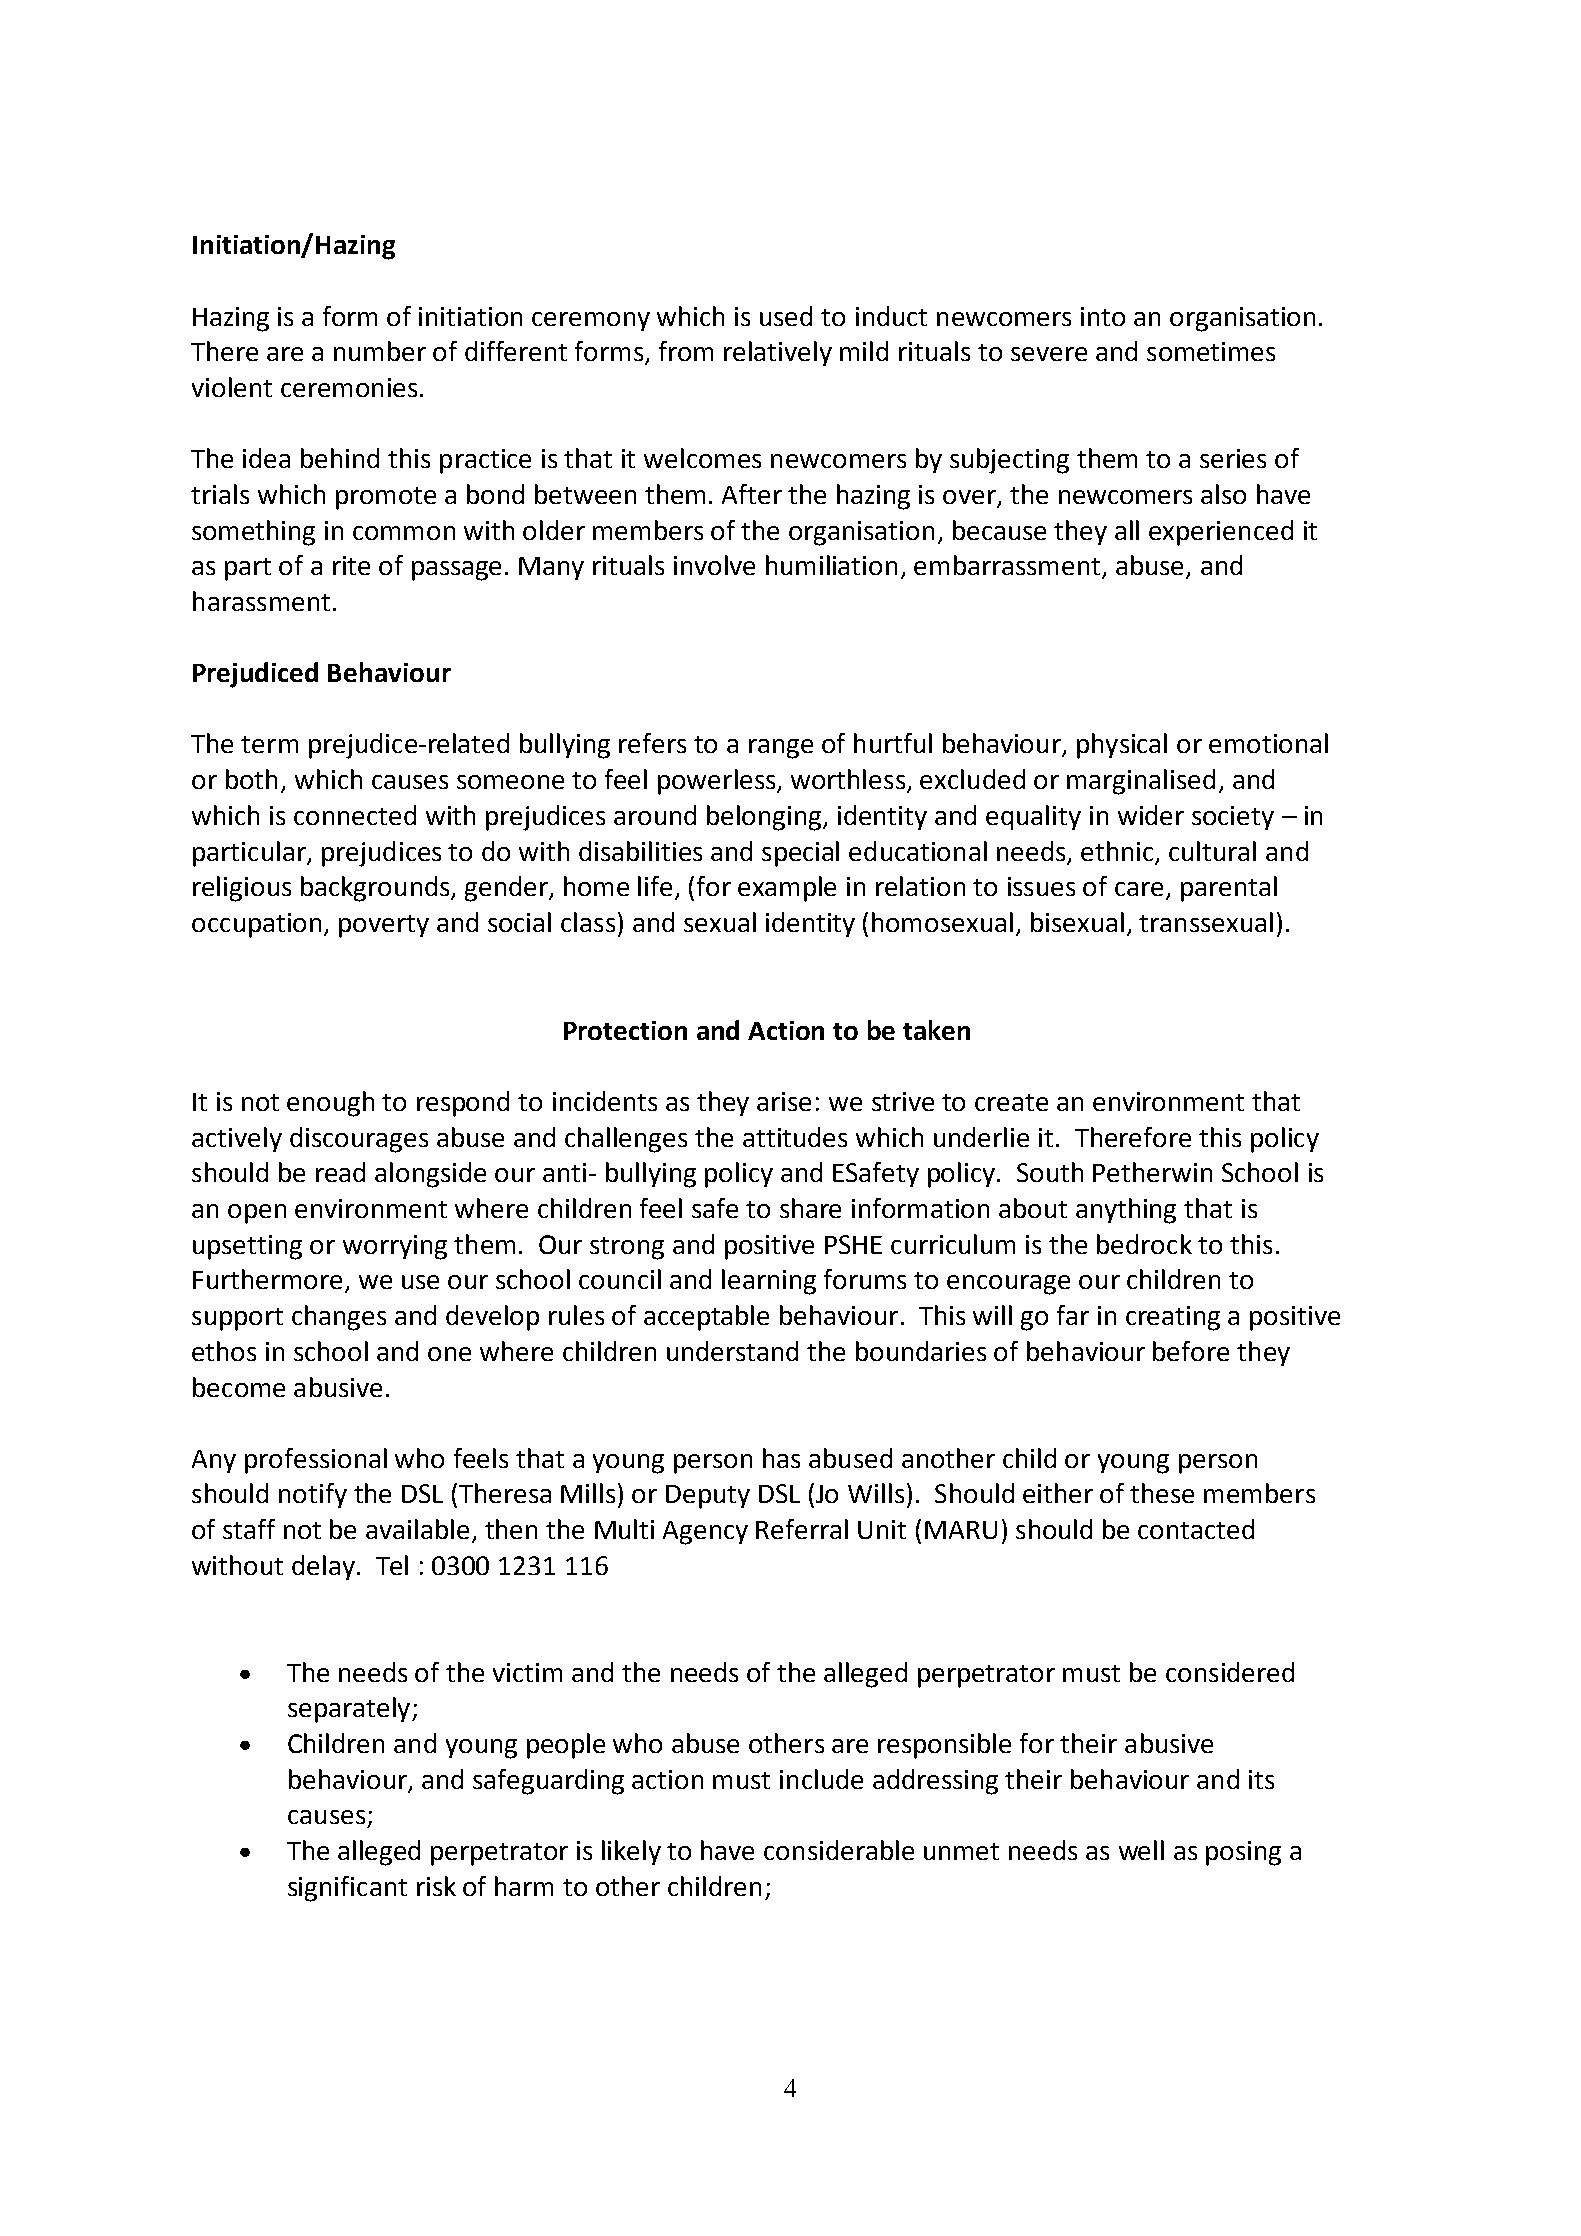 The image size is (1581, 2236). Describe the element at coordinates (784, 1101) in the image. I see `arise` at that location.
